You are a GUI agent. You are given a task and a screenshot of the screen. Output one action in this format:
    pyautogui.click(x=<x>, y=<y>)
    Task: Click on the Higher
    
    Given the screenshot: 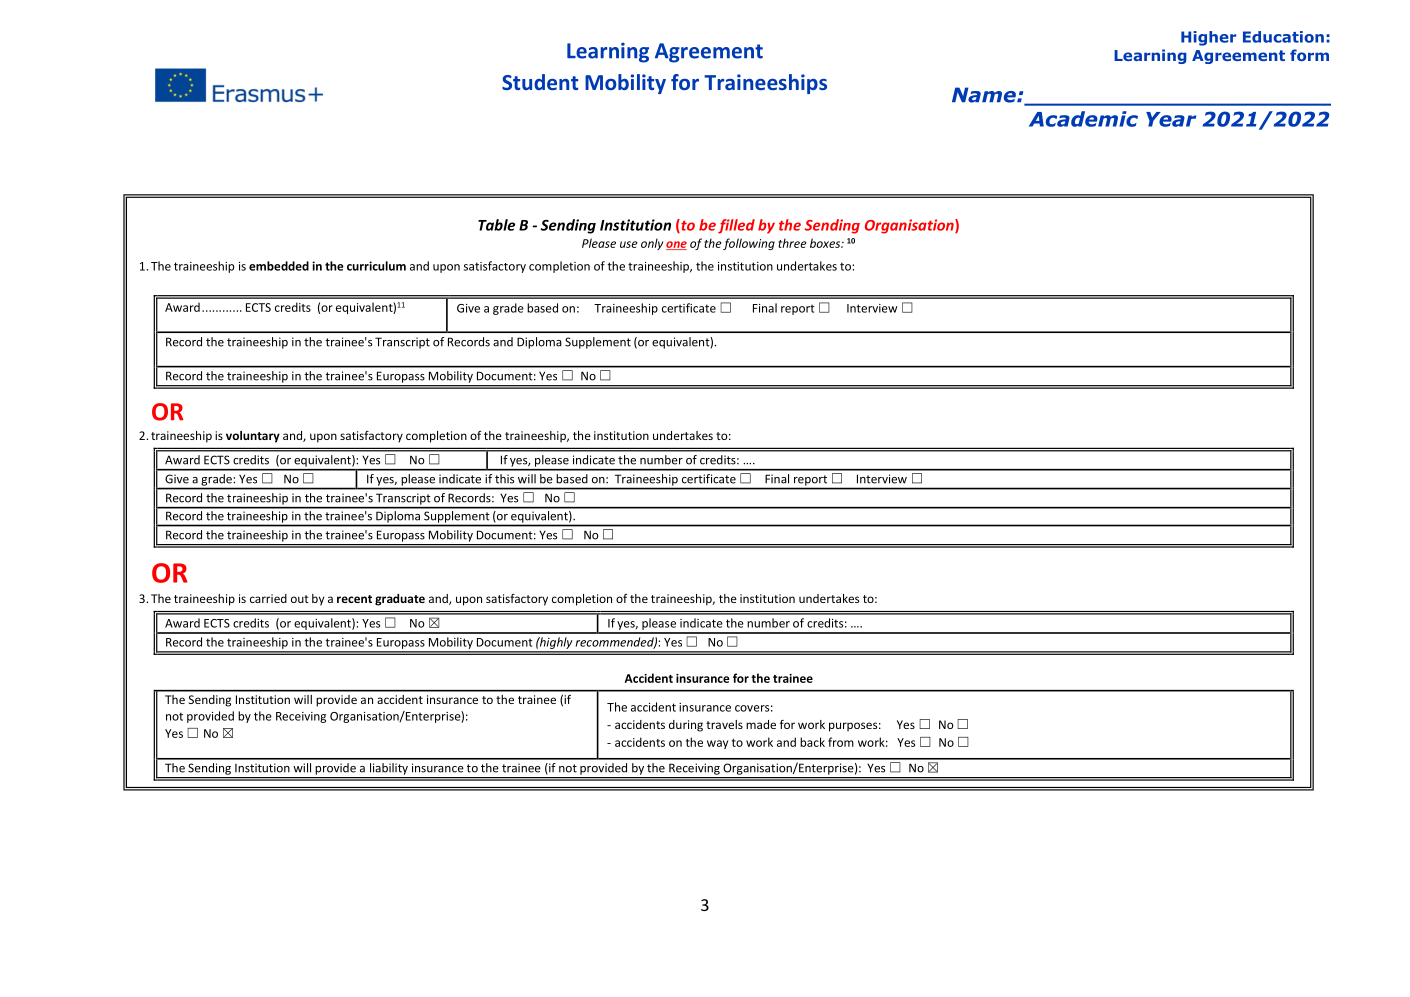 What is the action you would take?
    pyautogui.click(x=1208, y=38)
